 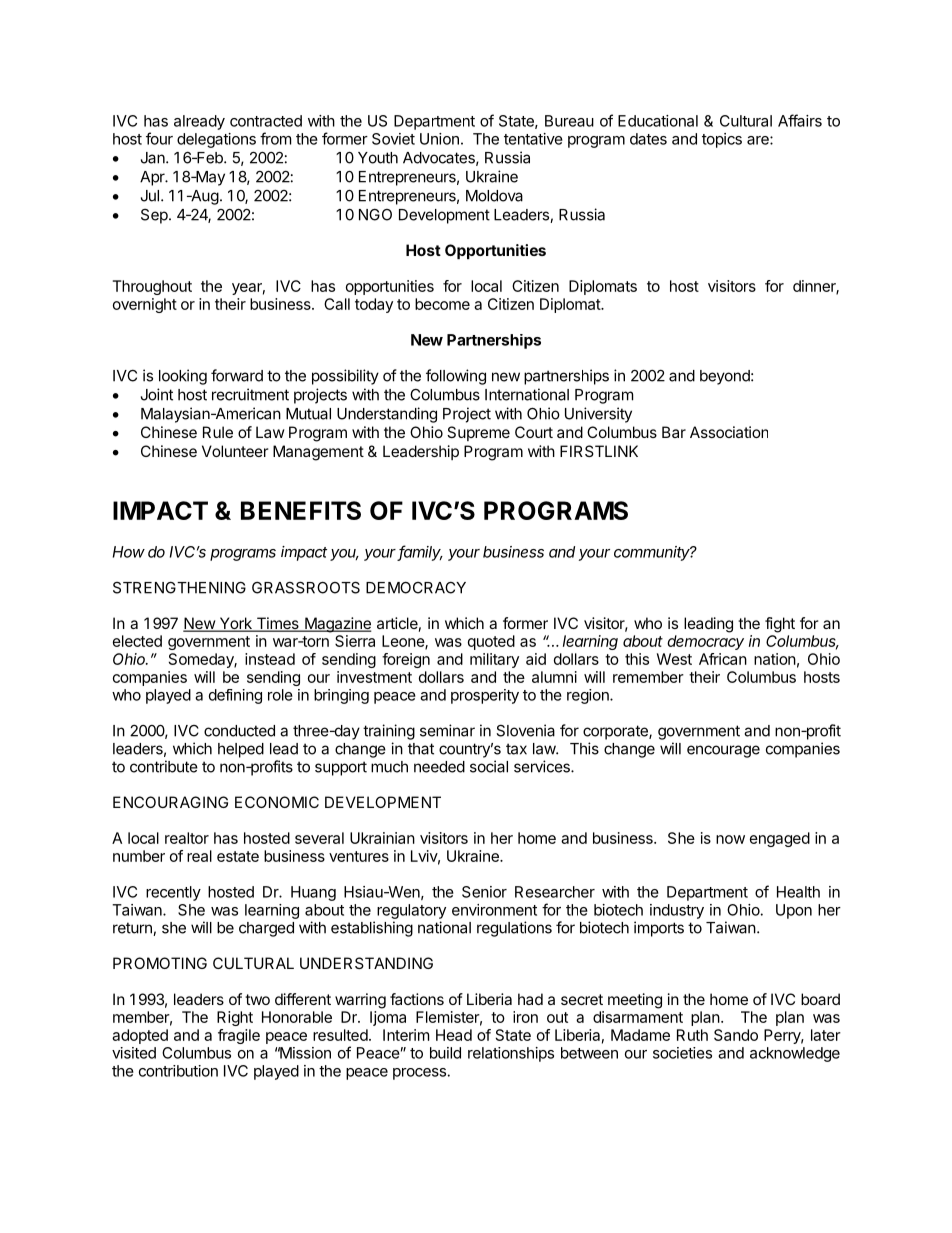 I want to click on Union, so click(x=439, y=139).
